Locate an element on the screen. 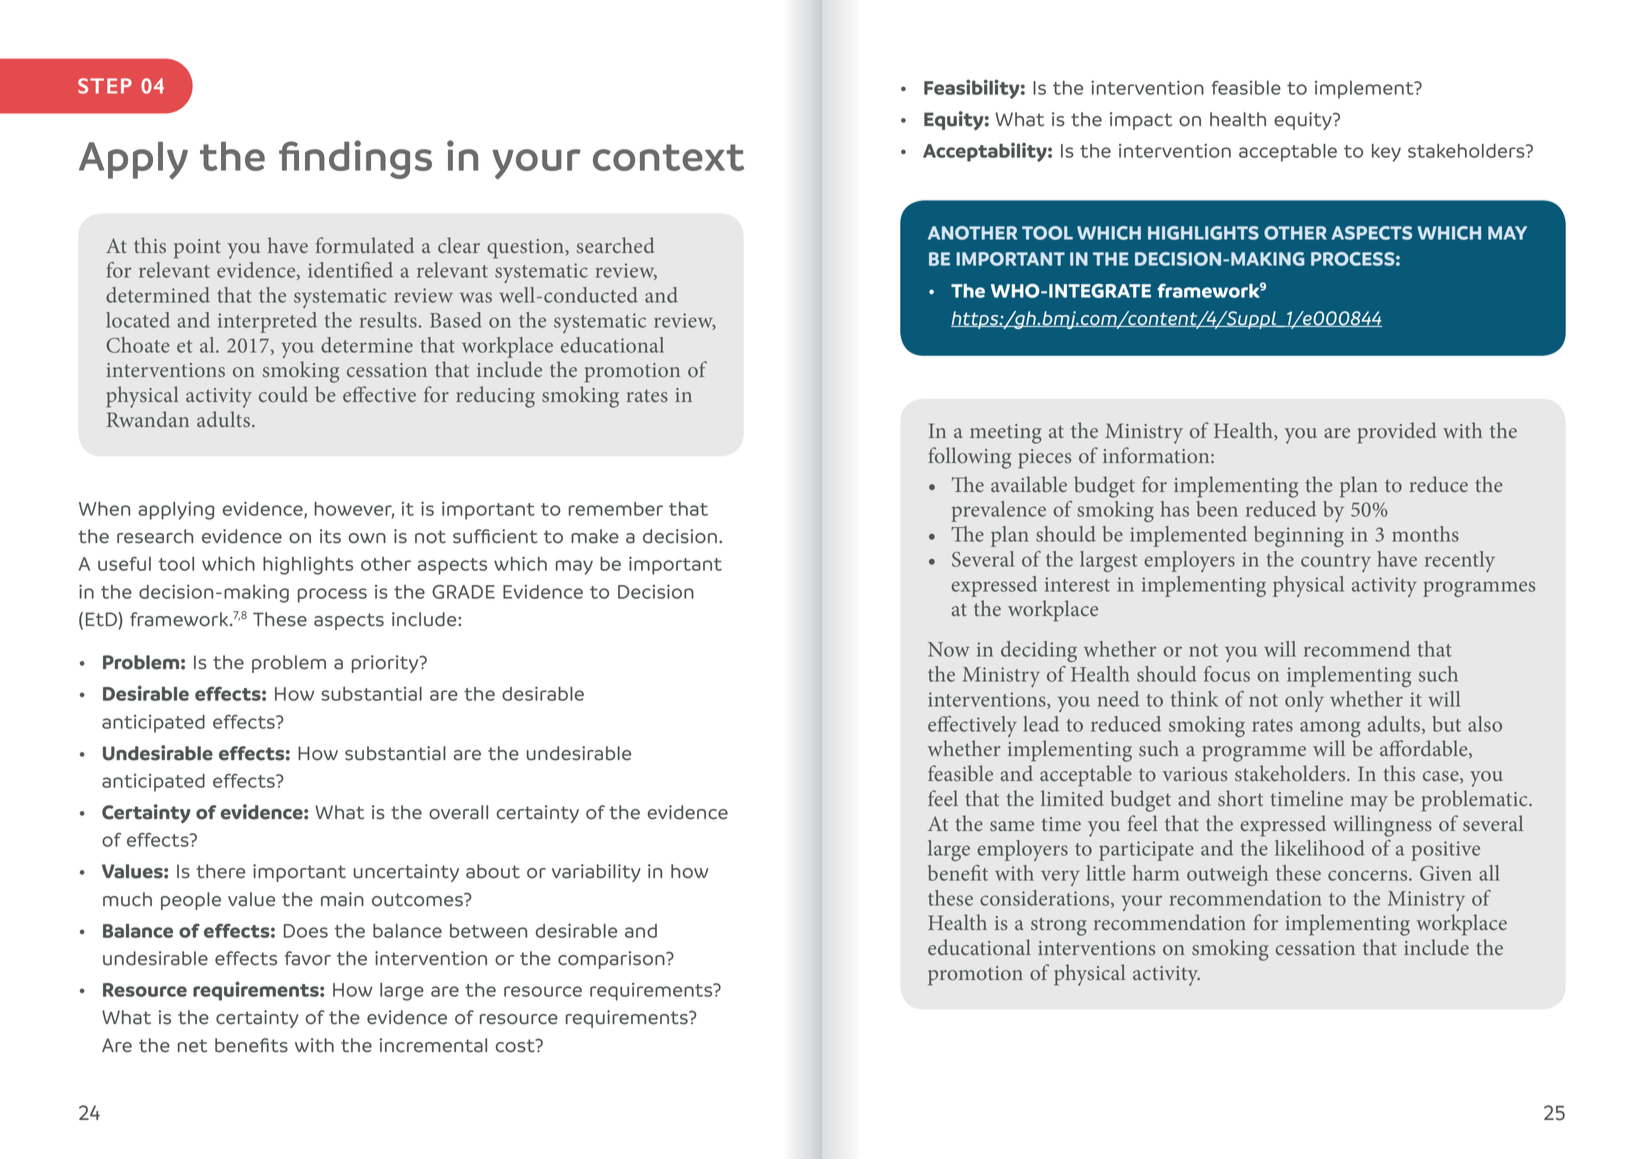  context is located at coordinates (668, 157).
